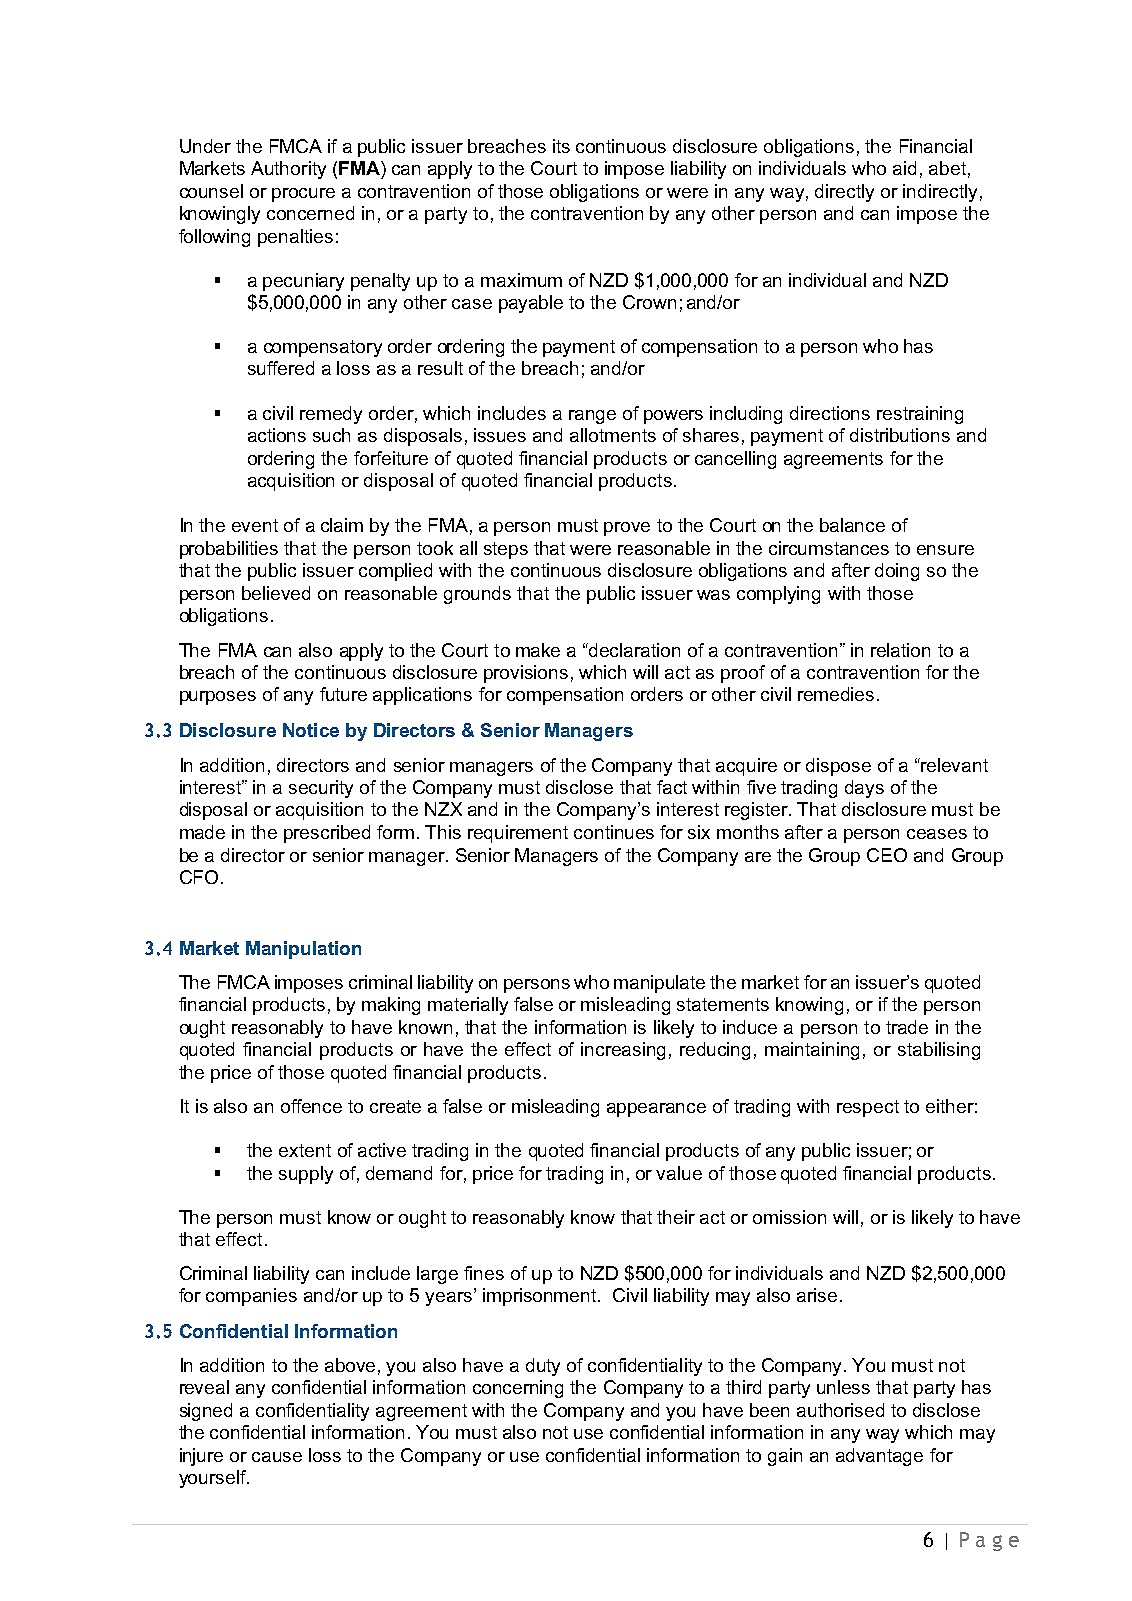  I want to click on balance, so click(852, 525).
